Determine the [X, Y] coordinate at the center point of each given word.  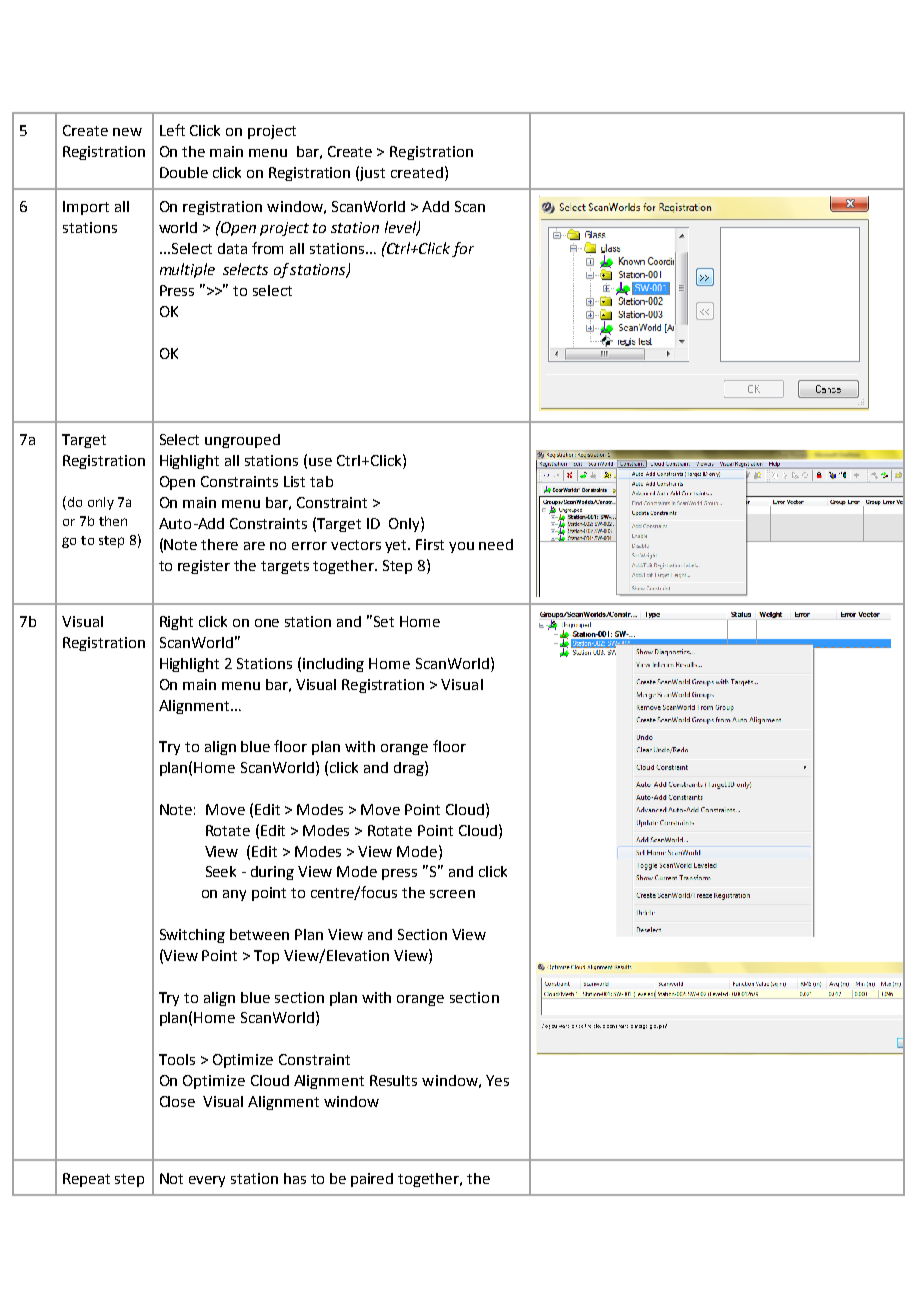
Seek [221, 871]
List [294, 481]
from [267, 248]
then [113, 521]
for [463, 249]
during [272, 873]
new [127, 132]
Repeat [86, 1180]
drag [410, 768]
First [430, 544]
